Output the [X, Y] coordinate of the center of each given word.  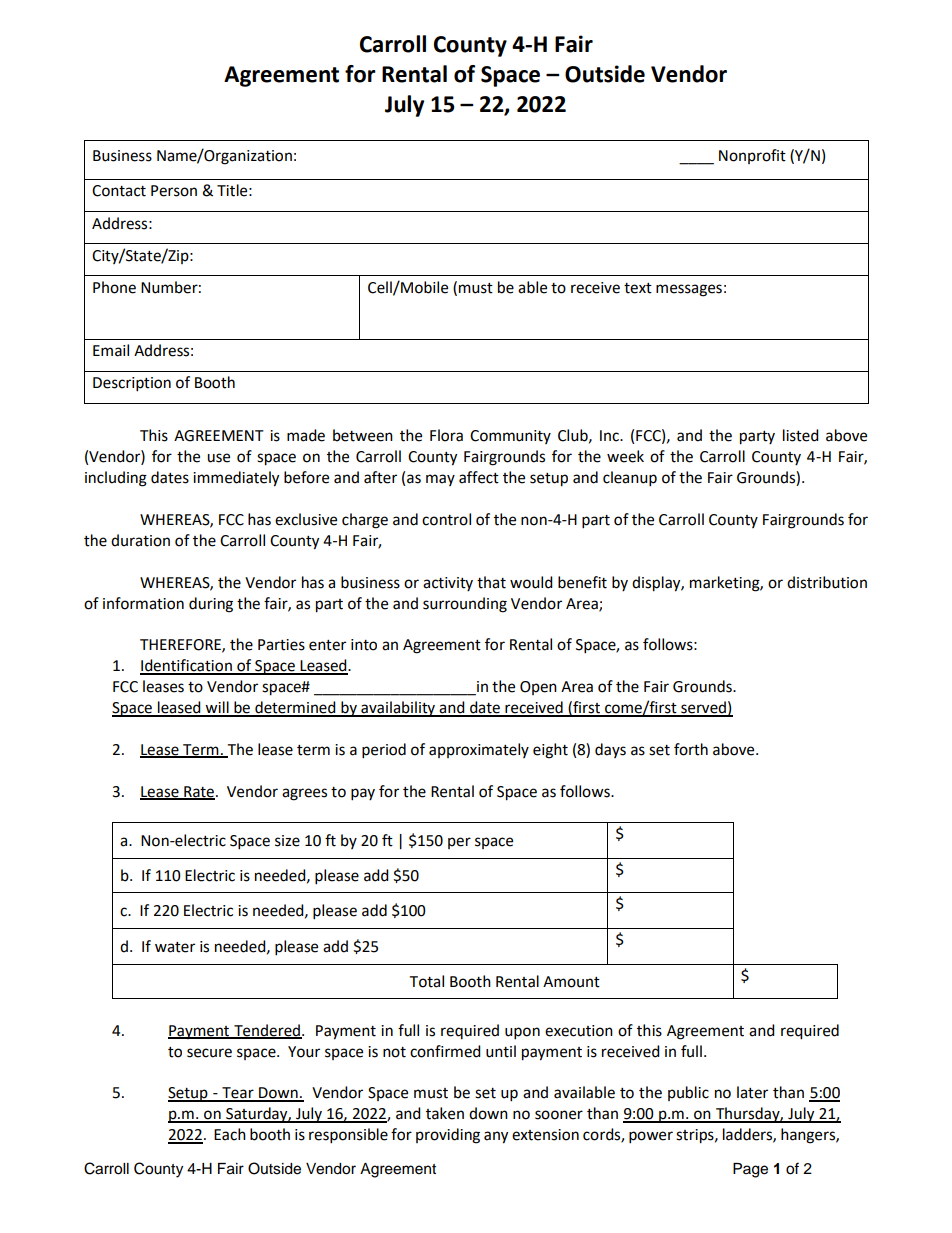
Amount [571, 982]
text [638, 288]
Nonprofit [752, 156]
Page [750, 1170]
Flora [446, 435]
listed [801, 435]
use [218, 458]
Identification [187, 666]
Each [230, 1134]
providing [448, 1136]
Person [174, 191]
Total [426, 981]
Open [538, 688]
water [175, 947]
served [703, 708]
